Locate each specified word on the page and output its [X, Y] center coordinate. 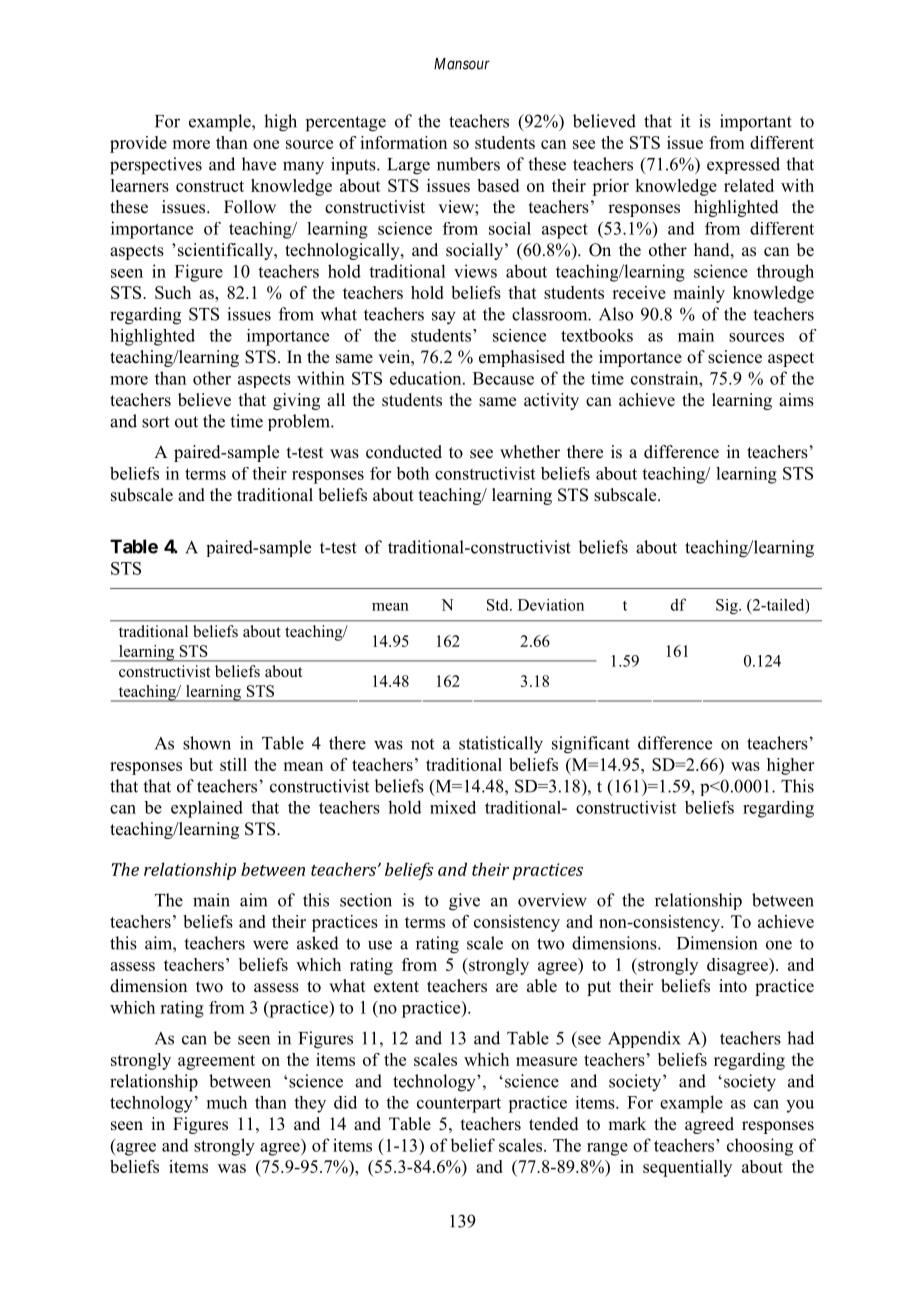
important [756, 122]
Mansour [462, 64]
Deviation [551, 605]
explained [207, 809]
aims [796, 400]
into [733, 986]
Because [503, 378]
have [259, 164]
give [464, 902]
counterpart [459, 1105]
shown [207, 743]
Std [499, 605]
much [227, 1102]
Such [173, 292]
